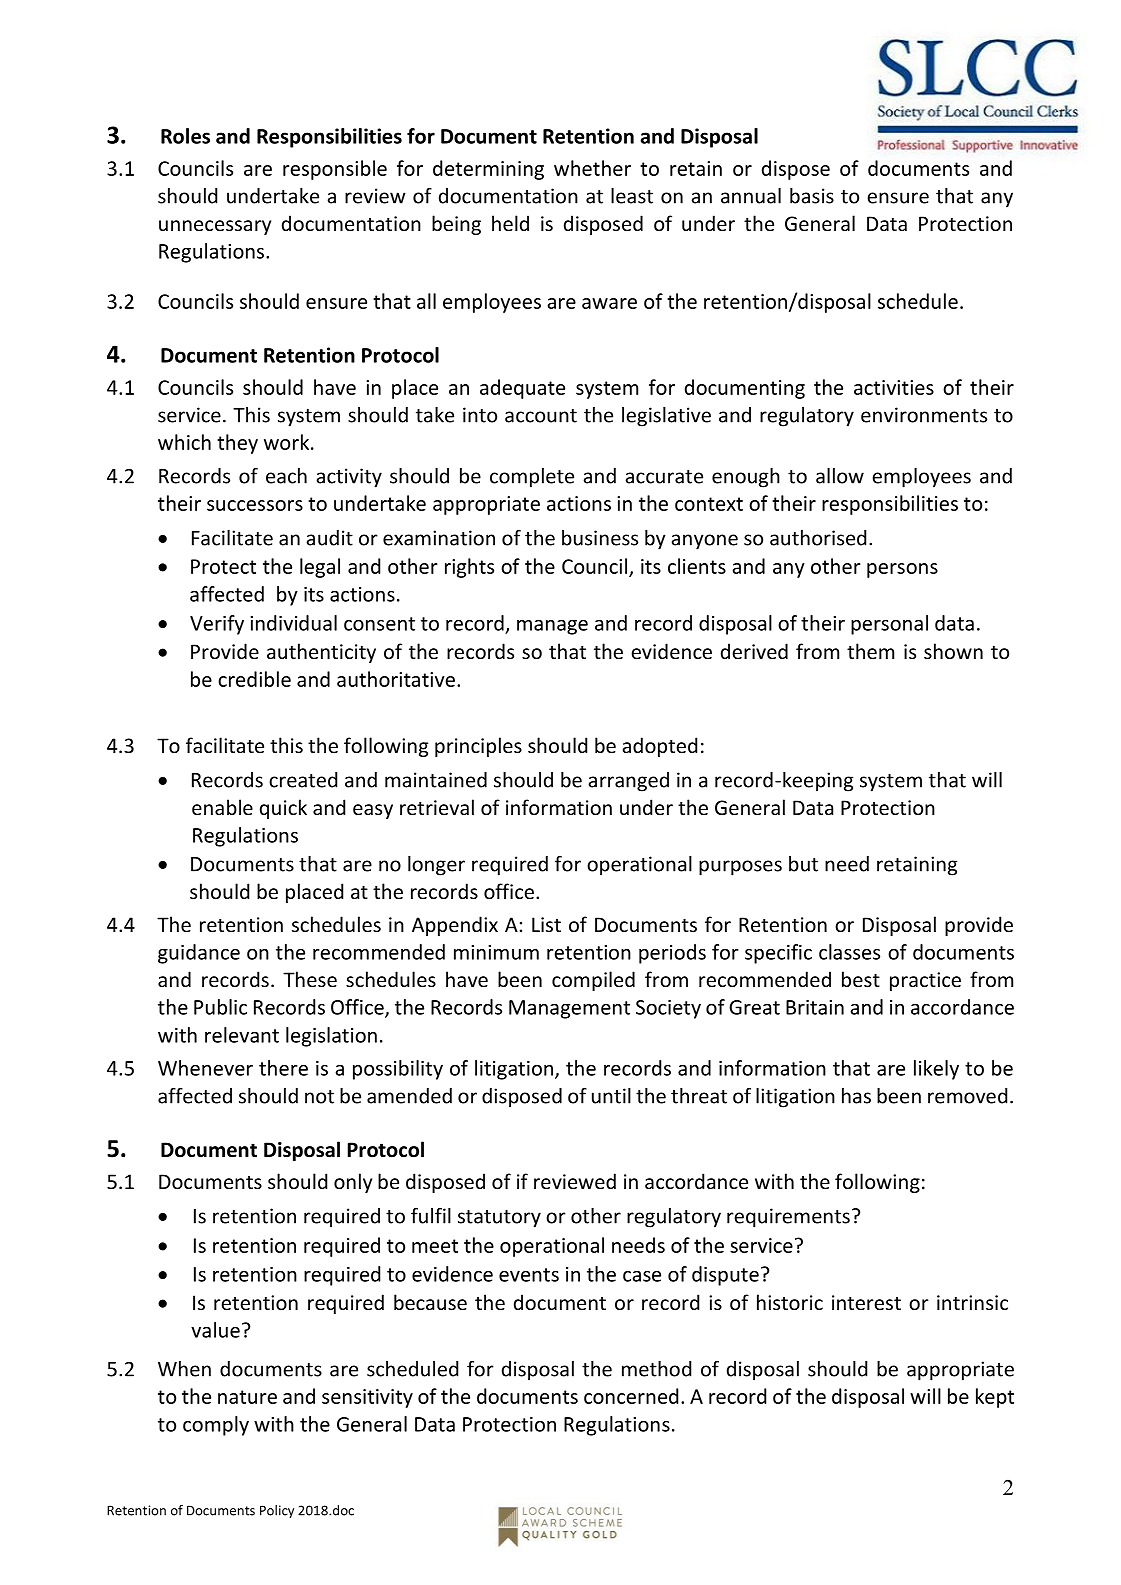  Describe the element at coordinates (812, 196) in the document. I see `basis` at that location.
